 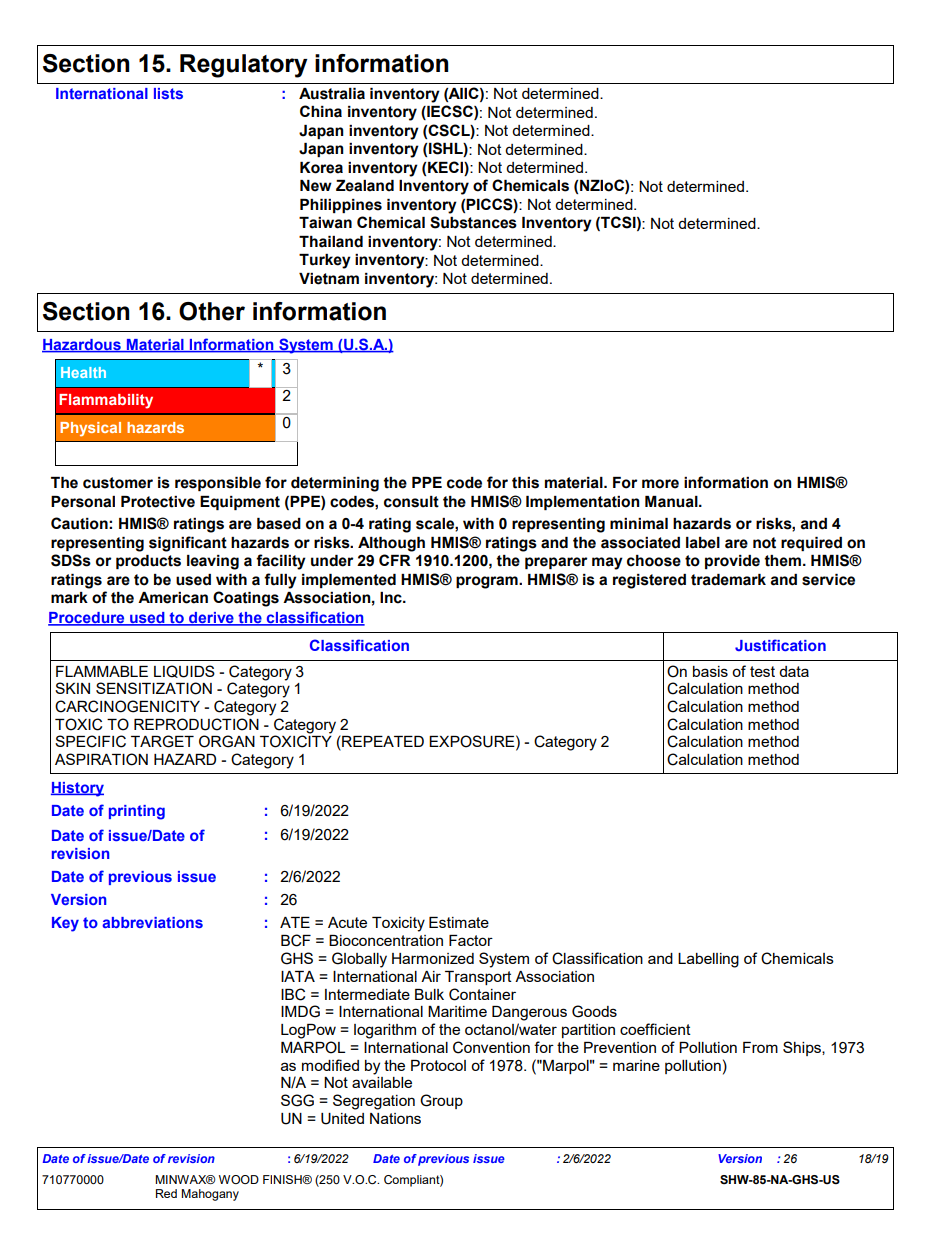 What do you see at coordinates (473, 222) in the screenshot?
I see `Substances` at bounding box center [473, 222].
